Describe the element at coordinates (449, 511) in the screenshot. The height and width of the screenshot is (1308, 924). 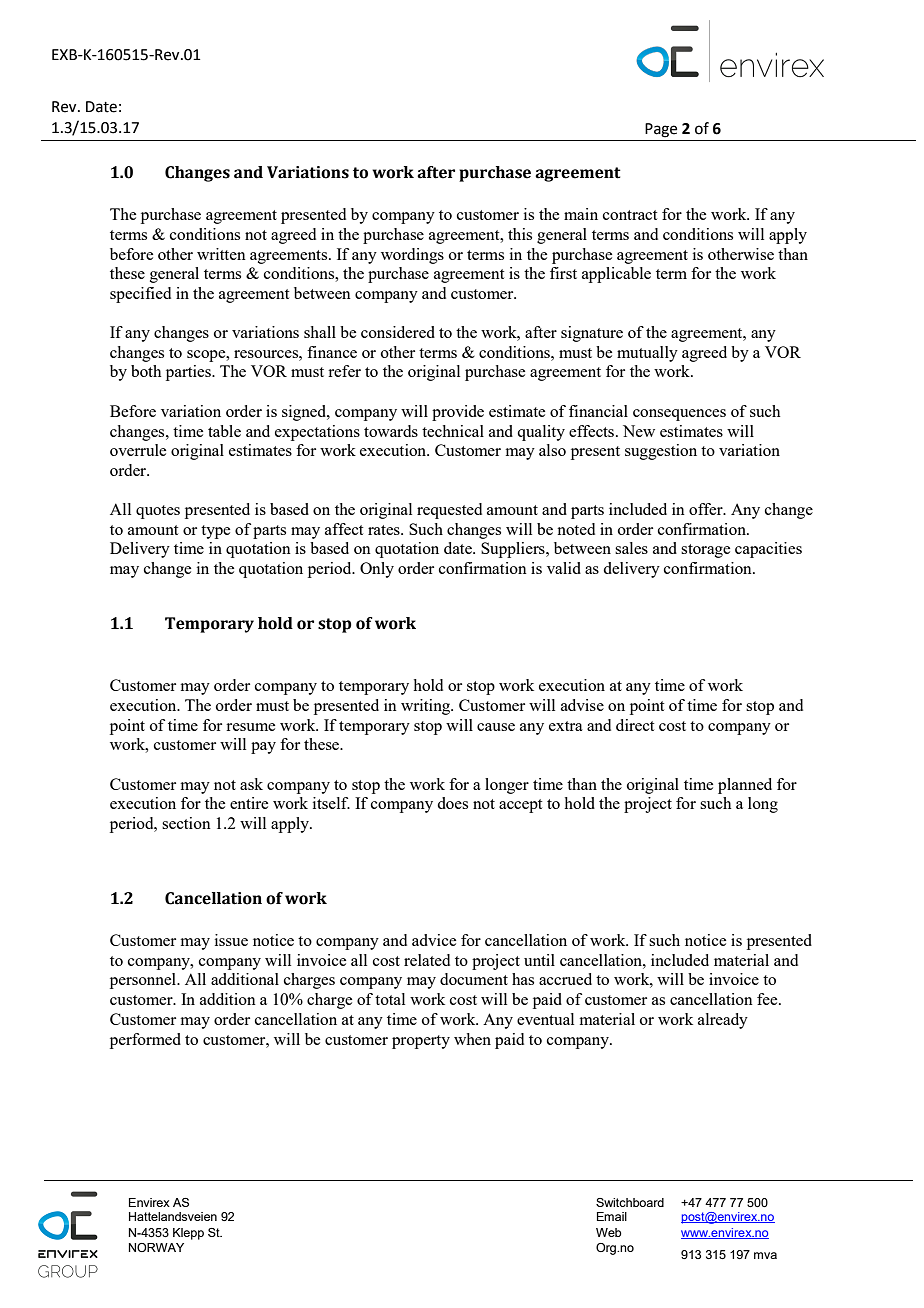
I see `requested` at that location.
